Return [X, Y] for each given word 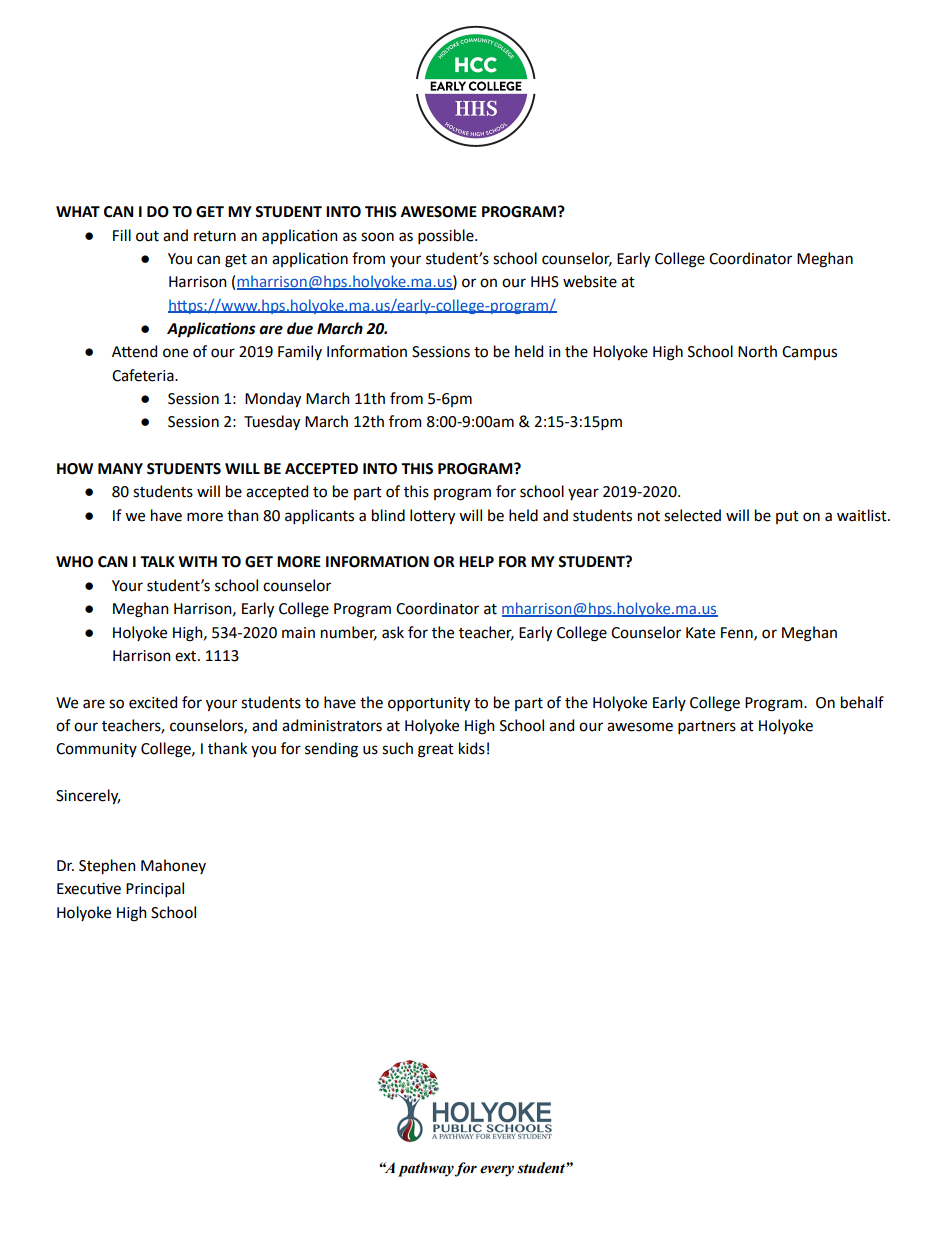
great [436, 751]
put [787, 517]
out [147, 236]
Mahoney [173, 866]
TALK [157, 561]
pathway [426, 1169]
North [757, 351]
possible [447, 236]
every [497, 1171]
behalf [862, 702]
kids [472, 748]
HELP [476, 561]
